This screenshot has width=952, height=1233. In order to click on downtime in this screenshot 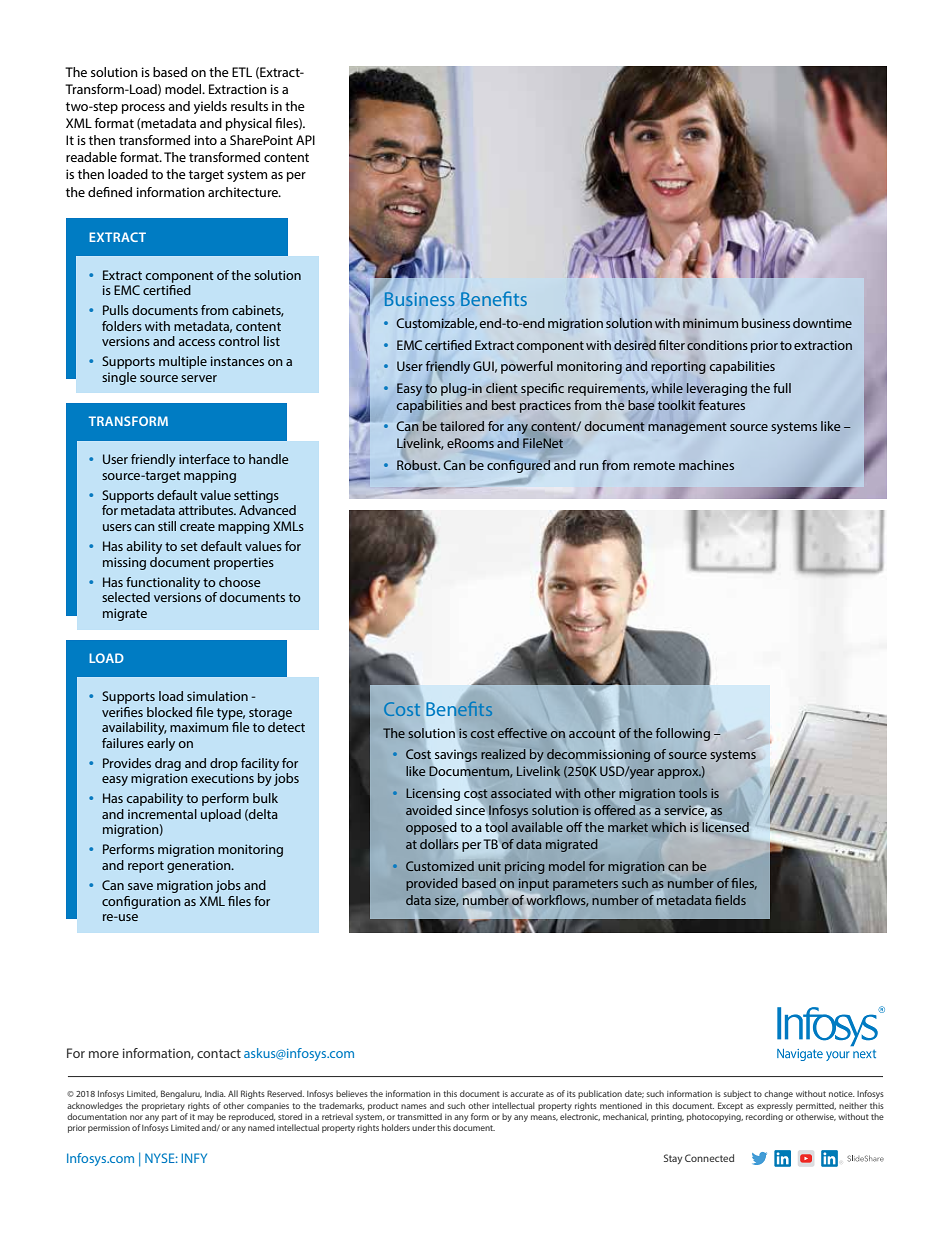, I will do `click(822, 323)`.
